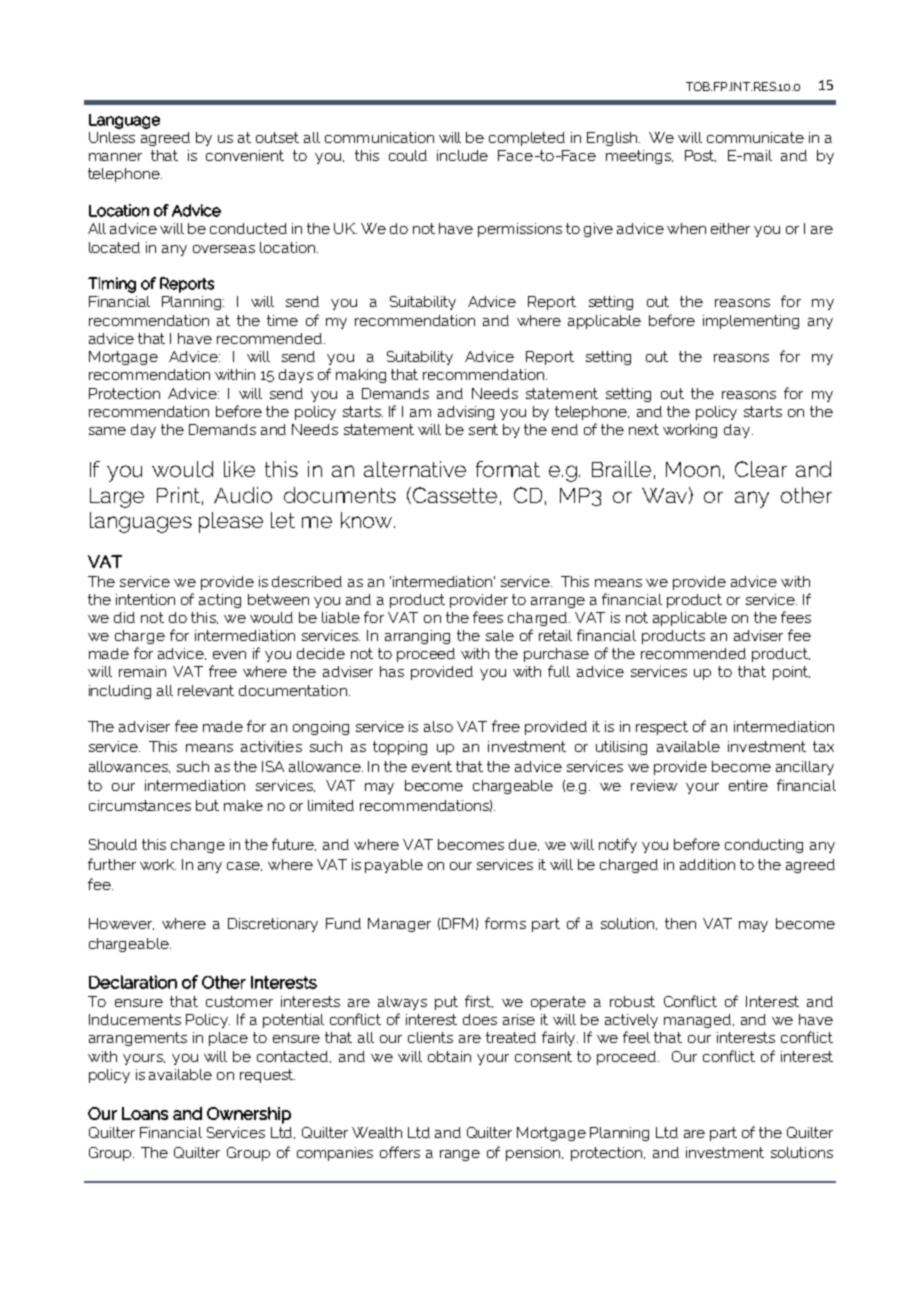  I want to click on include, so click(462, 155).
